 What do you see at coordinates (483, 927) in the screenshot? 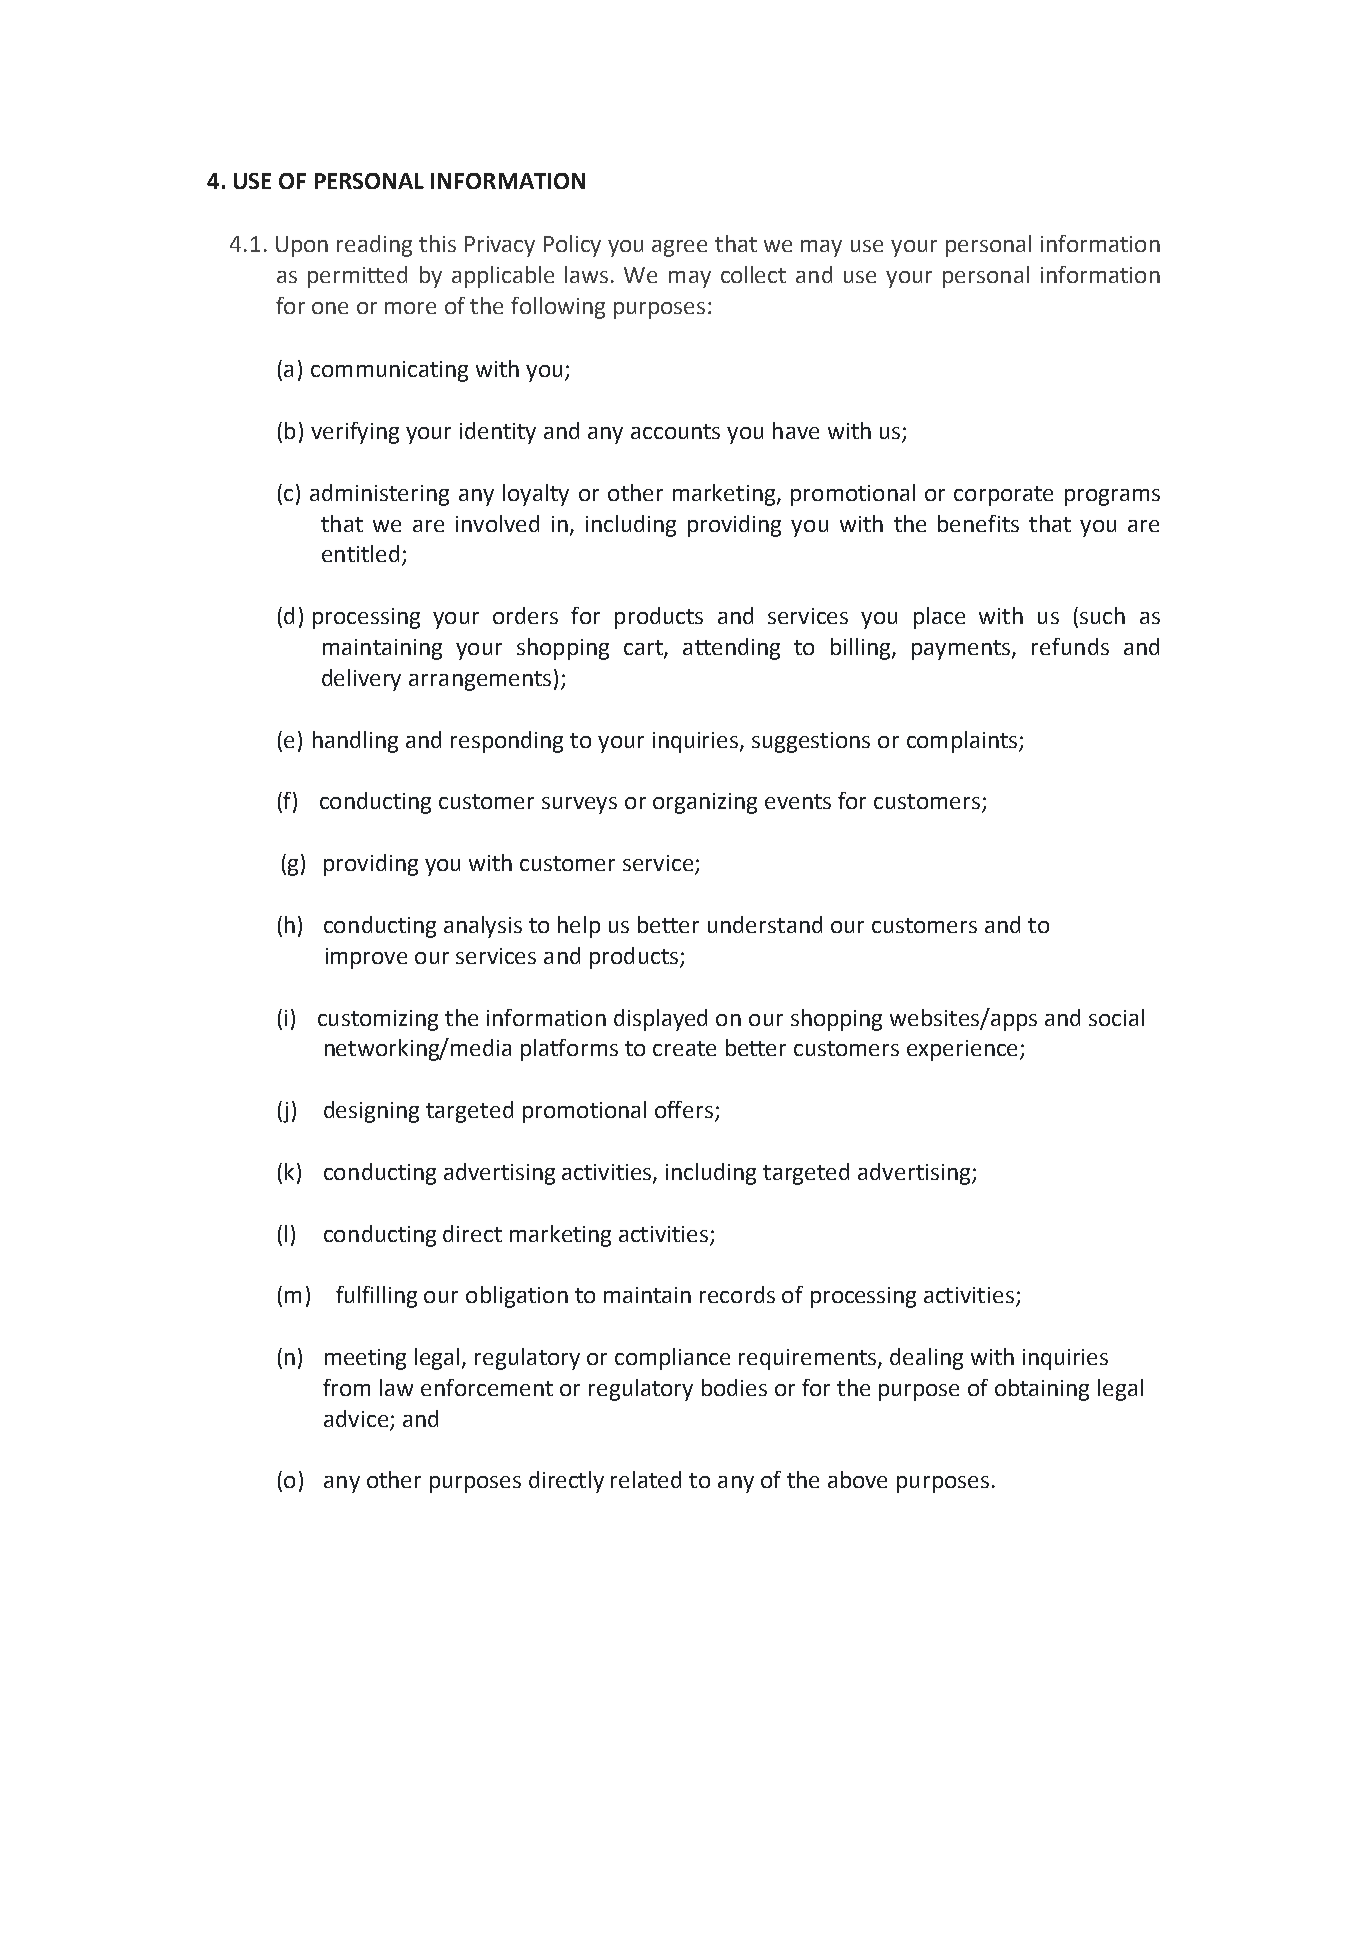
I see `analysis` at bounding box center [483, 927].
